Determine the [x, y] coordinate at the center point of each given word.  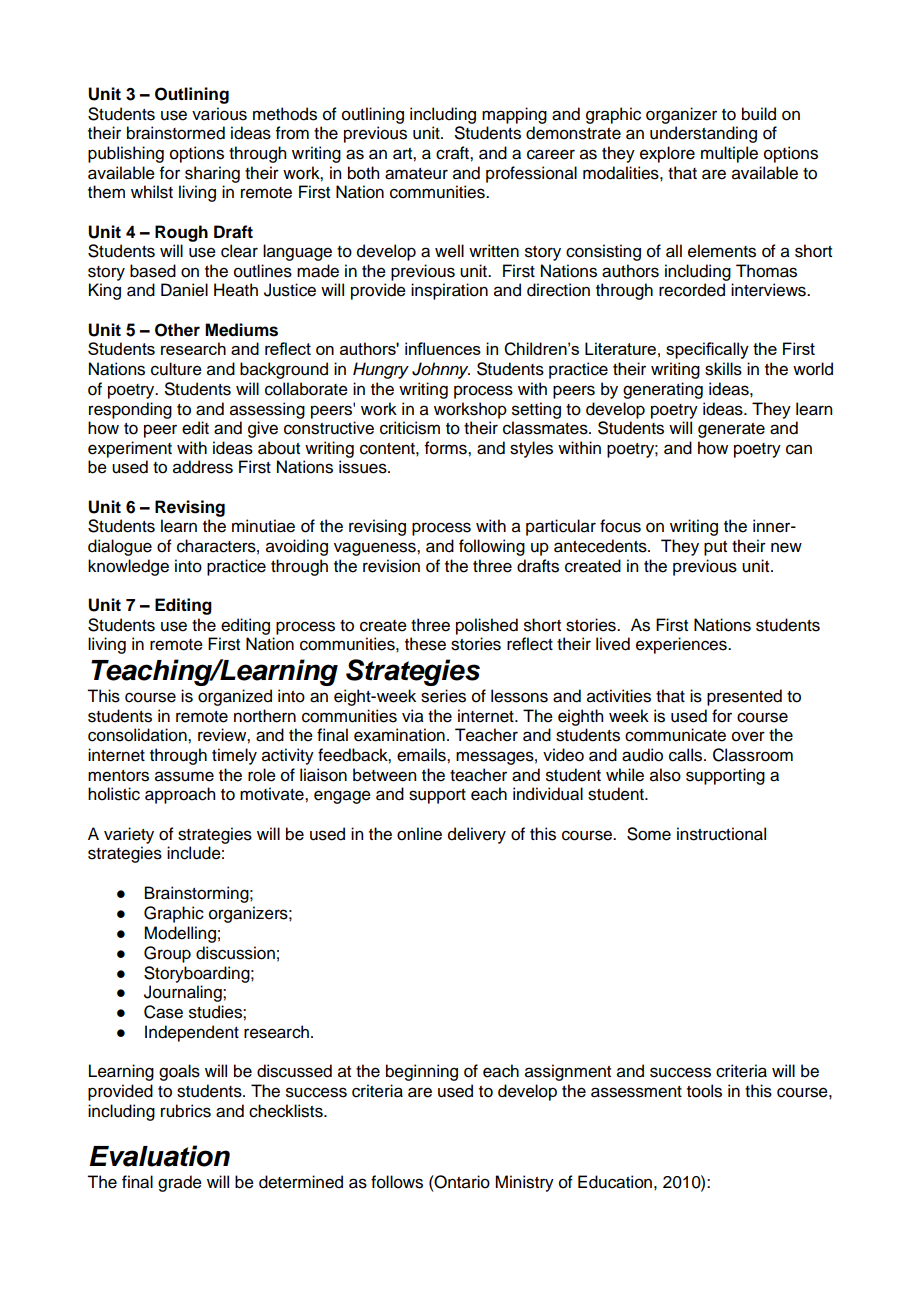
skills [723, 369]
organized [235, 697]
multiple [729, 154]
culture [176, 369]
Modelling [180, 934]
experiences [682, 645]
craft [453, 153]
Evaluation [159, 1156]
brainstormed [176, 133]
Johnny [441, 370]
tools [704, 1091]
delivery [477, 835]
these [425, 644]
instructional [721, 834]
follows [397, 1182]
